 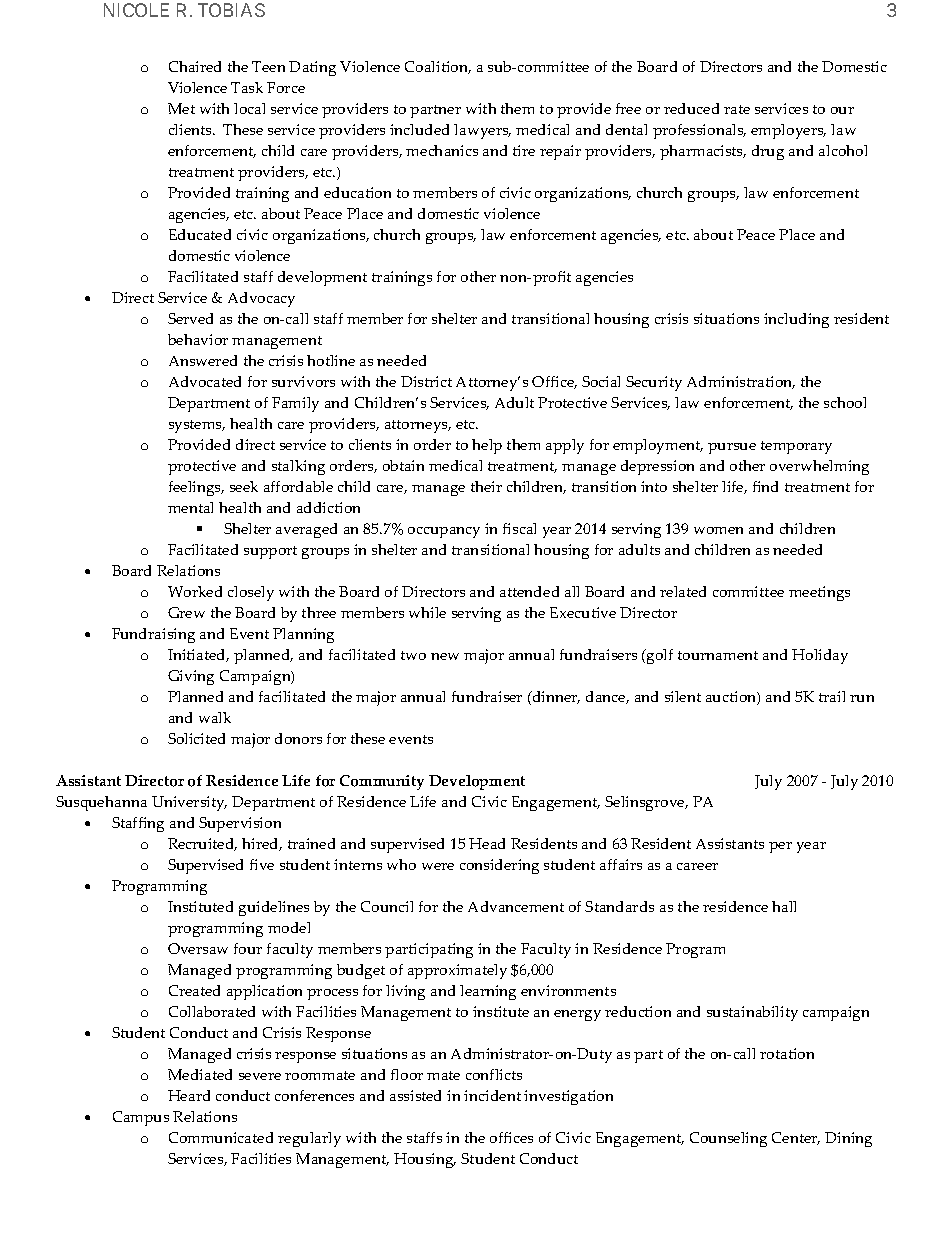 I want to click on Chaired, so click(x=195, y=66).
